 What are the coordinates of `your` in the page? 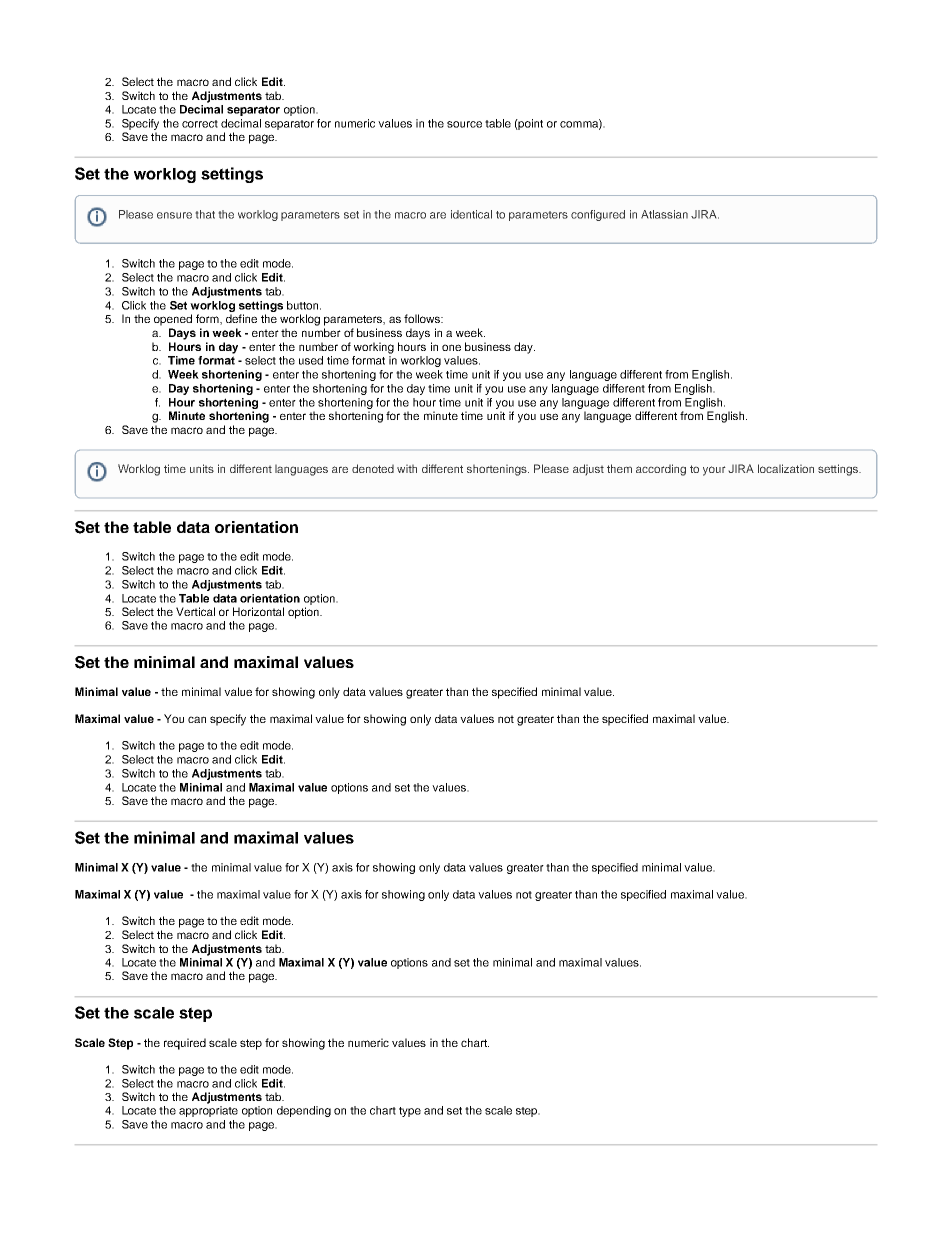 It's located at (714, 471).
